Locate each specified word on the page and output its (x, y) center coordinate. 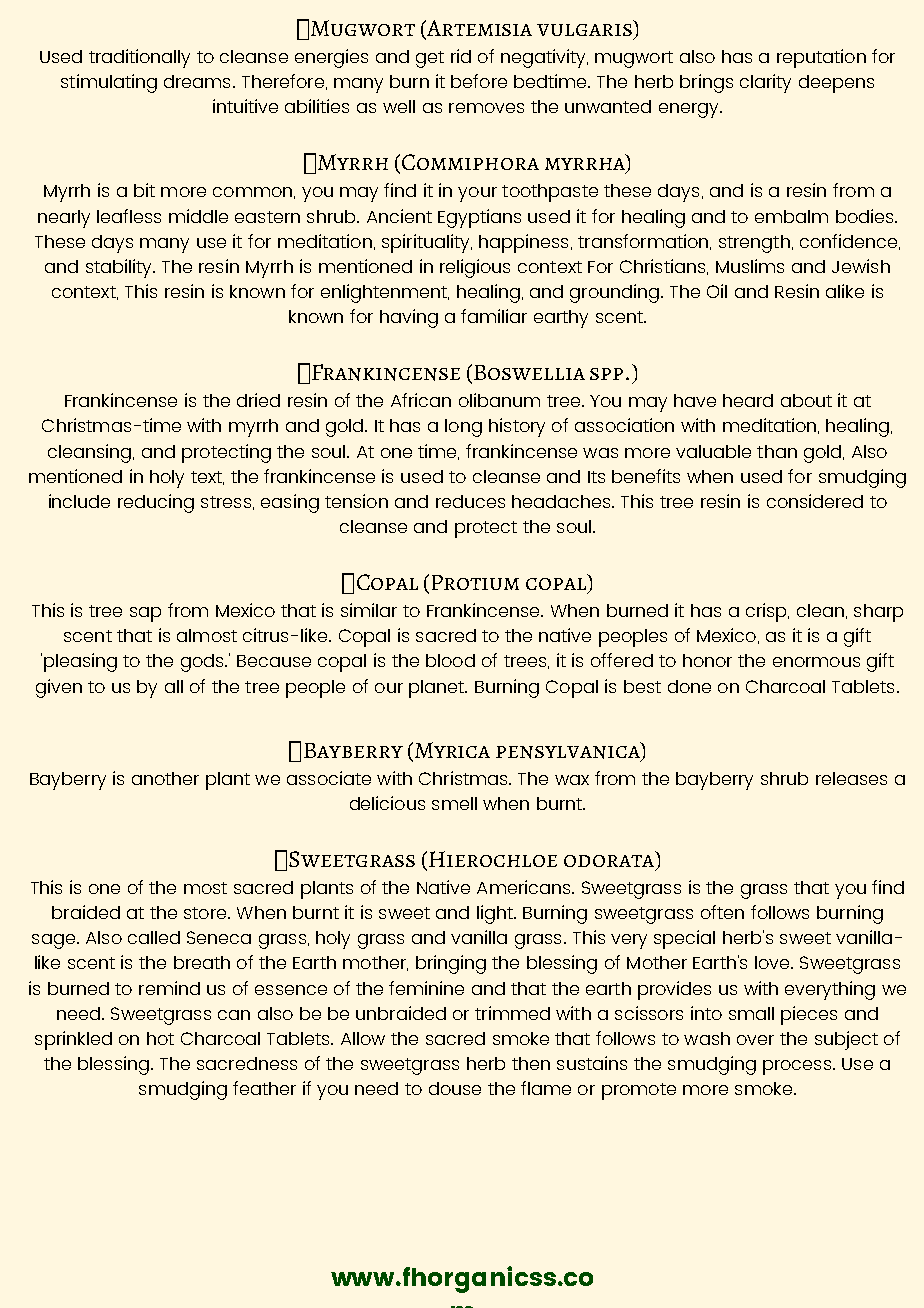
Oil (717, 291)
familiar (494, 316)
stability (120, 268)
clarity (765, 83)
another (165, 778)
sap (145, 614)
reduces (470, 501)
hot (160, 1038)
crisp (767, 612)
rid (461, 56)
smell (454, 803)
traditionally (139, 58)
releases (851, 778)
